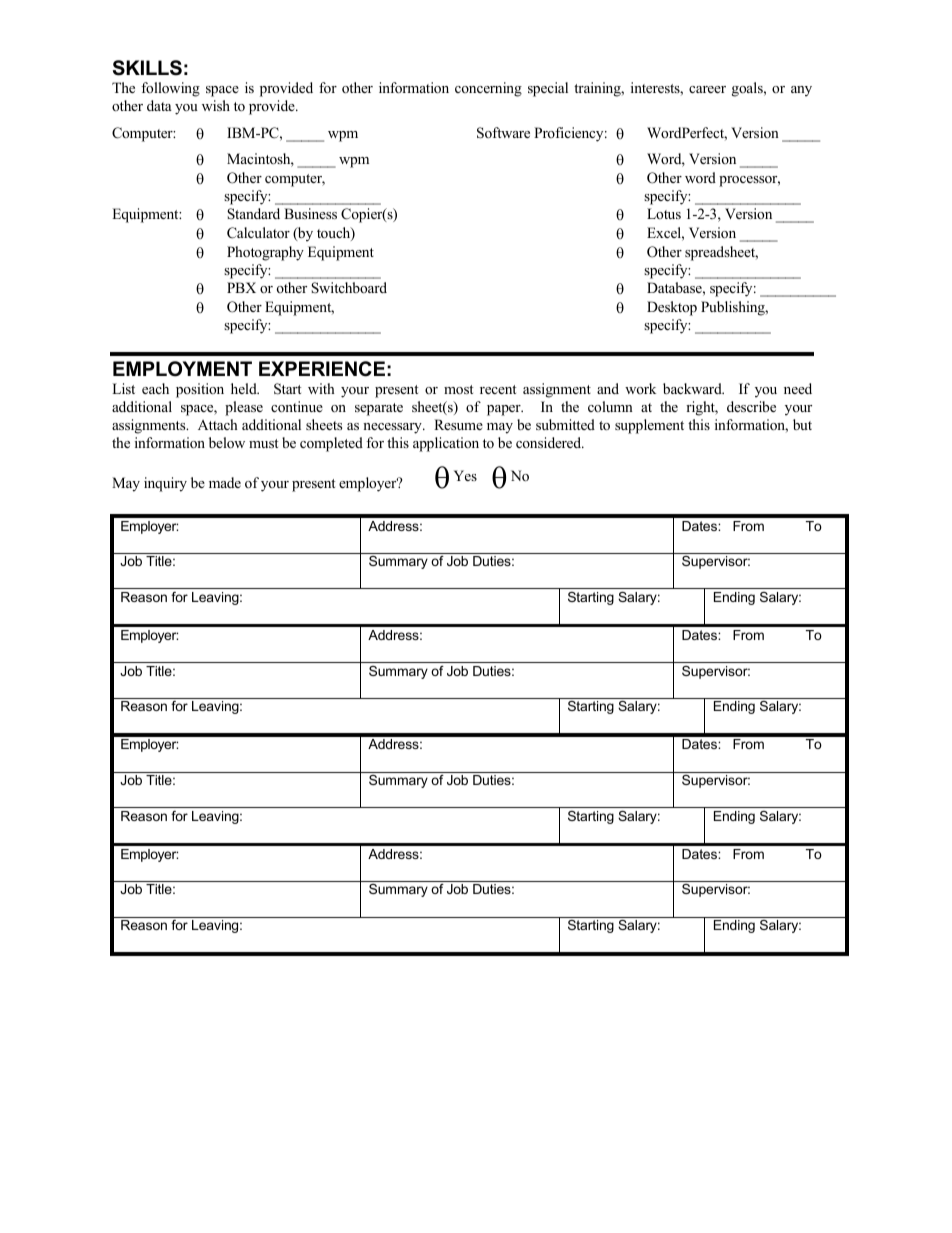  I want to click on Switchboard, so click(349, 288).
